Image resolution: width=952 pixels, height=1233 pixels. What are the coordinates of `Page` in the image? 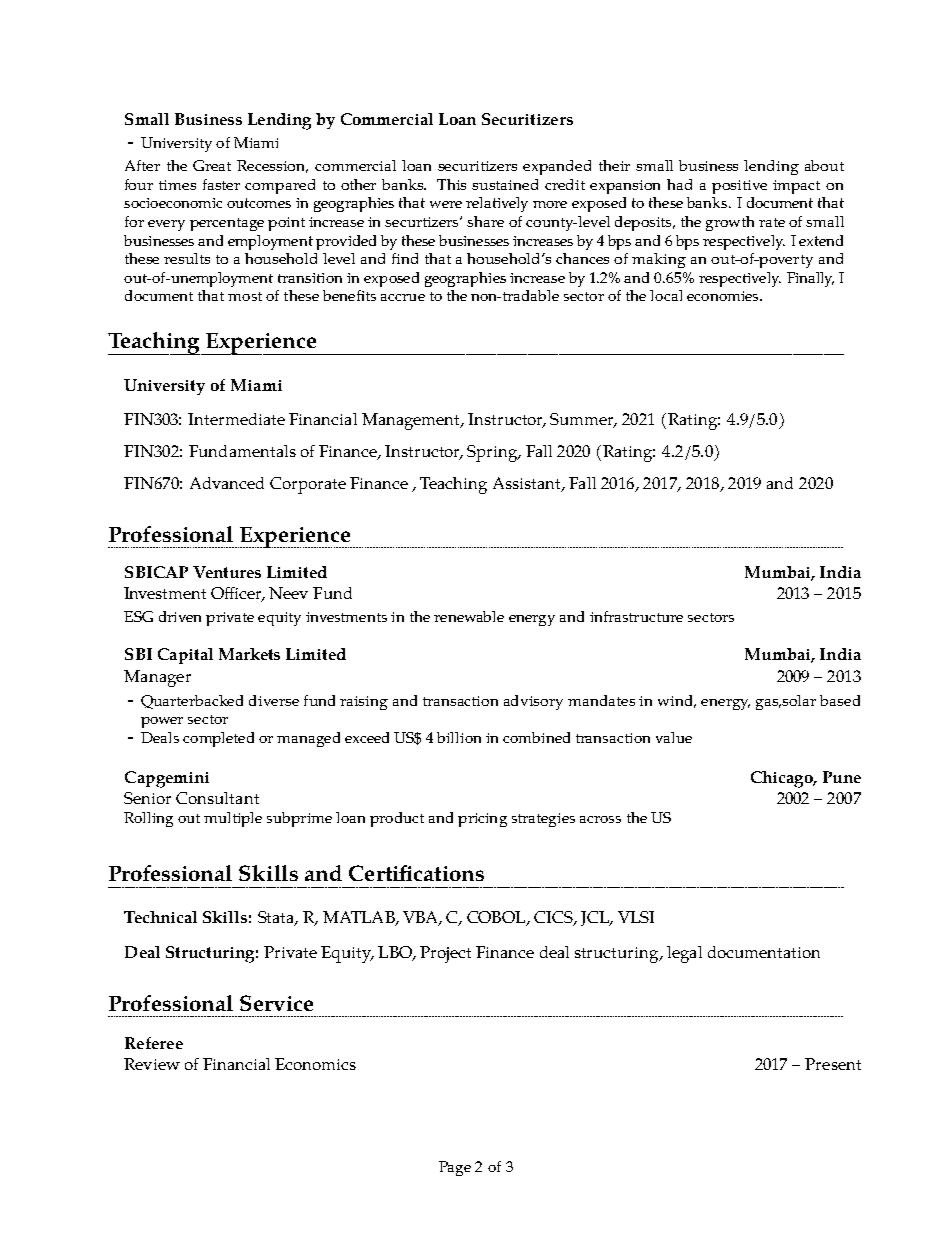 It's located at (455, 1168).
